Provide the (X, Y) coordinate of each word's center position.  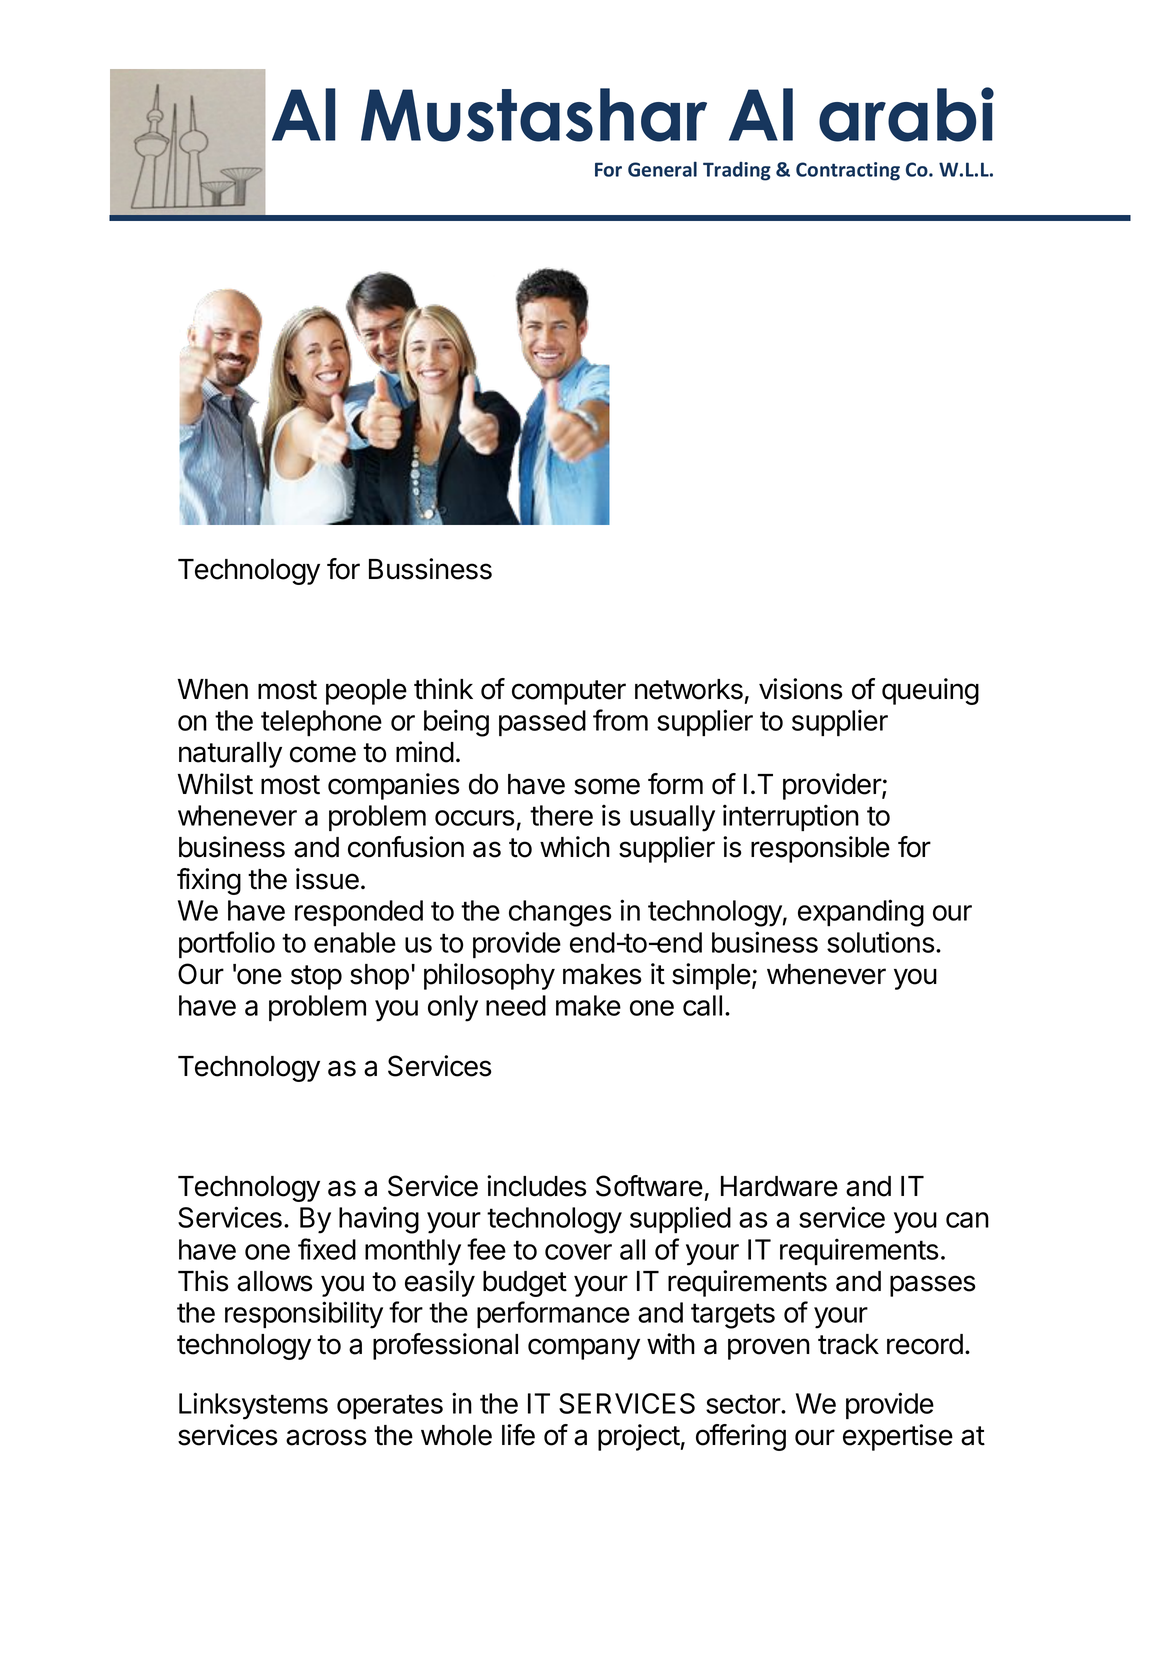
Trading (737, 171)
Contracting (848, 171)
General (662, 169)
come (323, 754)
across (326, 1437)
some (607, 786)
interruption (791, 817)
